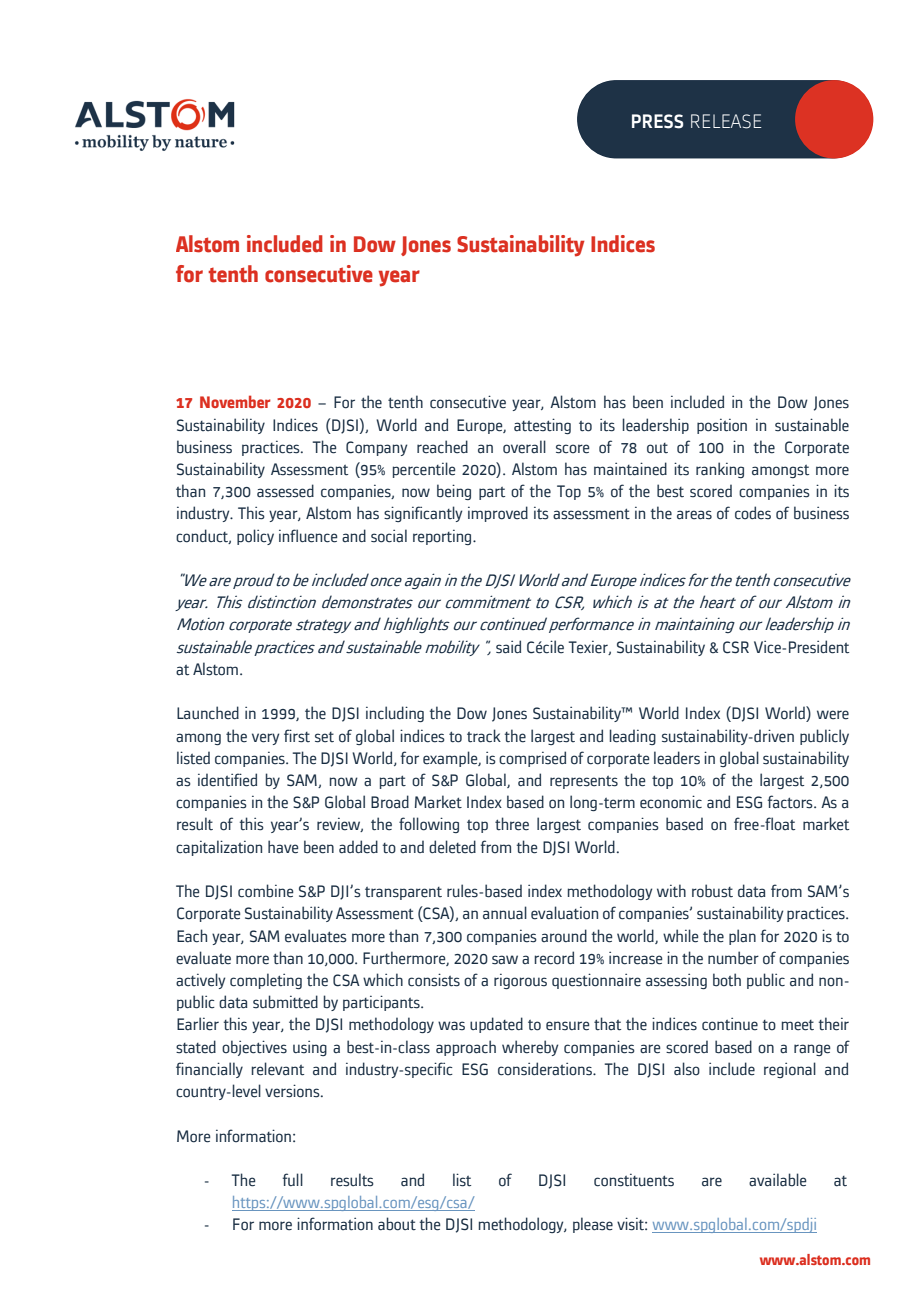 The height and width of the screenshot is (1308, 924). Describe the element at coordinates (722, 426) in the screenshot. I see `position` at that location.
